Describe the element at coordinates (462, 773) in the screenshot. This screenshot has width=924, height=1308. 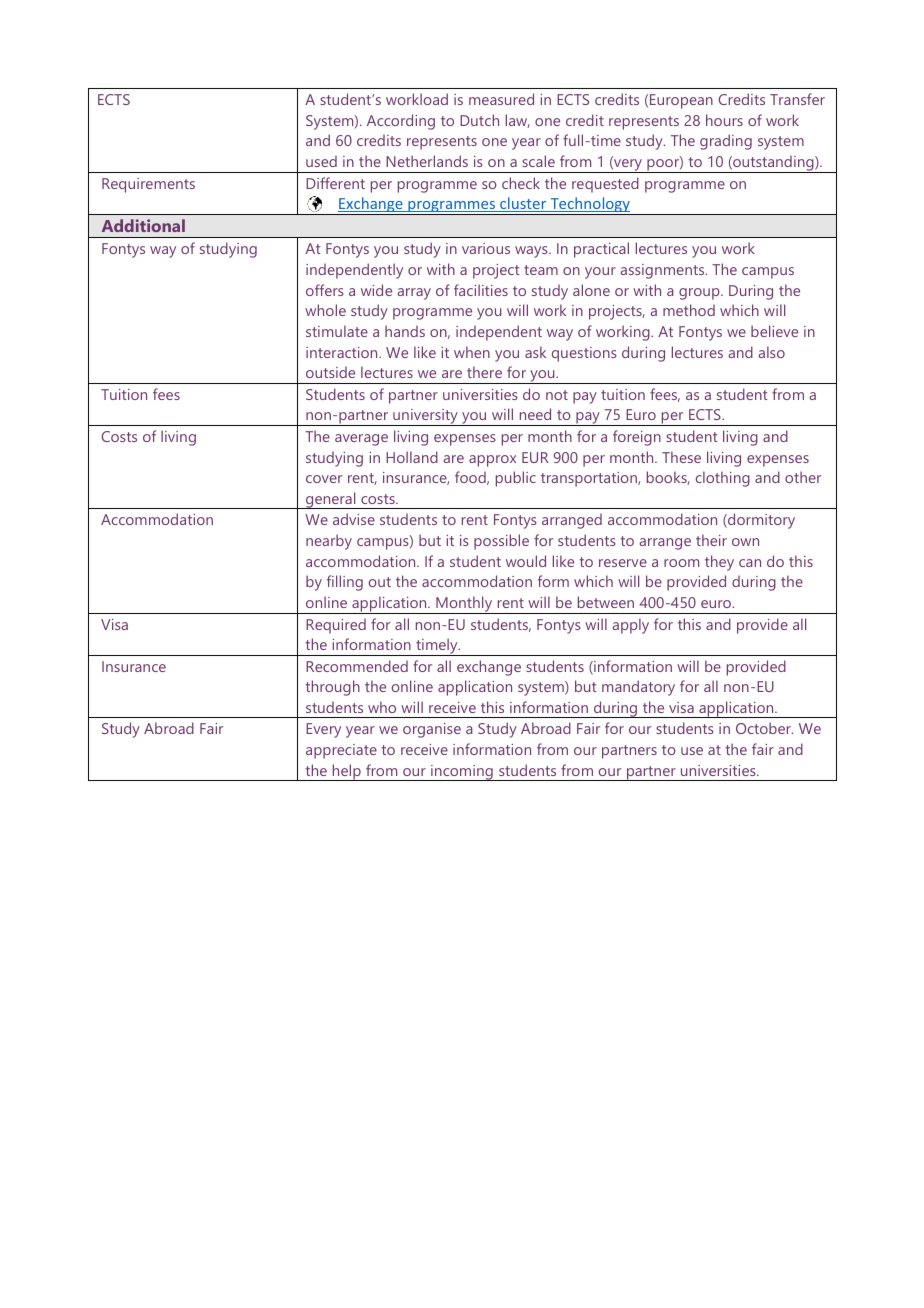
I see `incoming` at that location.
